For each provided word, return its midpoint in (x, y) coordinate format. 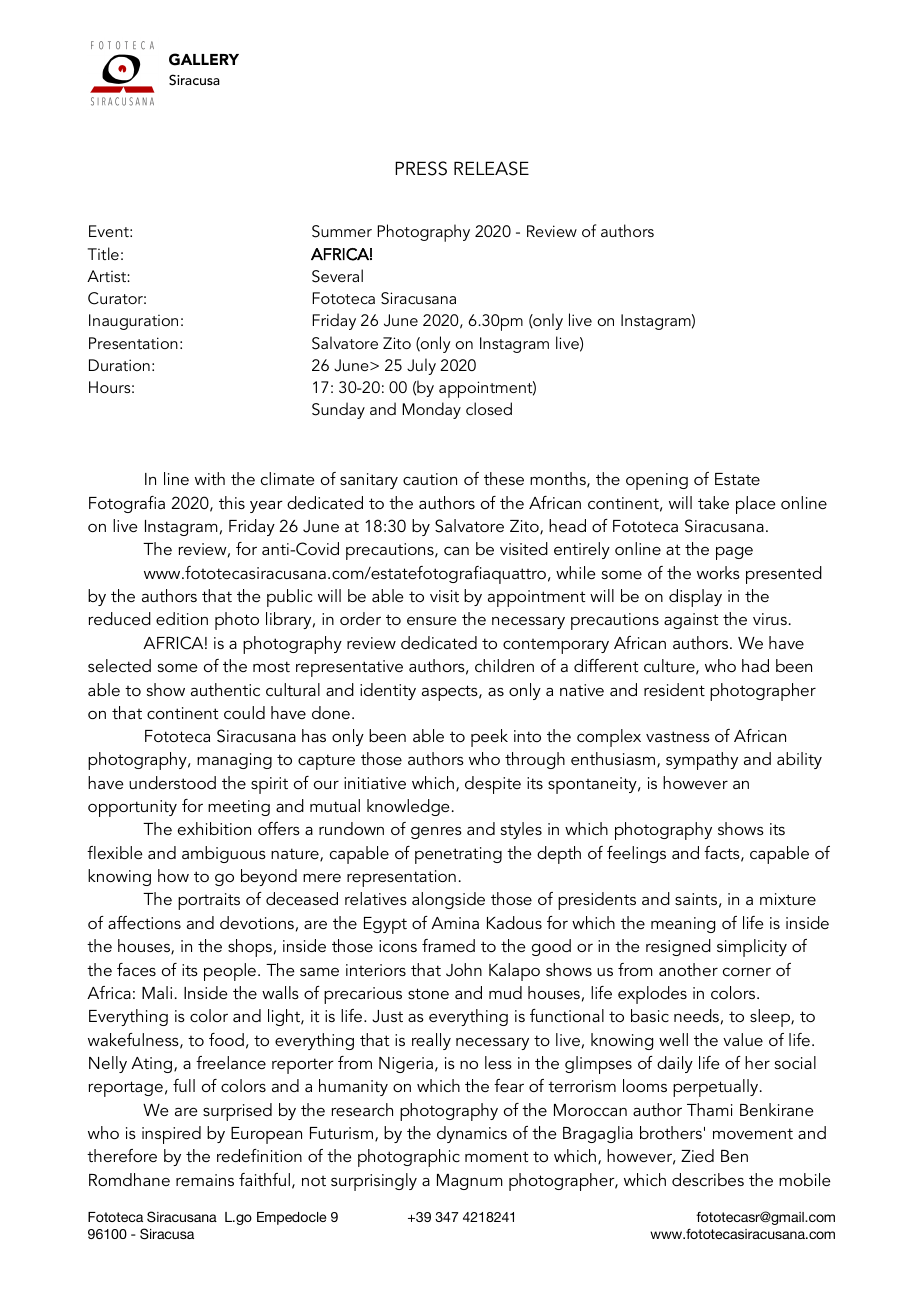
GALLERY (204, 59)
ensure (432, 620)
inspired (171, 1135)
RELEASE (491, 168)
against (691, 621)
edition (182, 618)
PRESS (421, 168)
